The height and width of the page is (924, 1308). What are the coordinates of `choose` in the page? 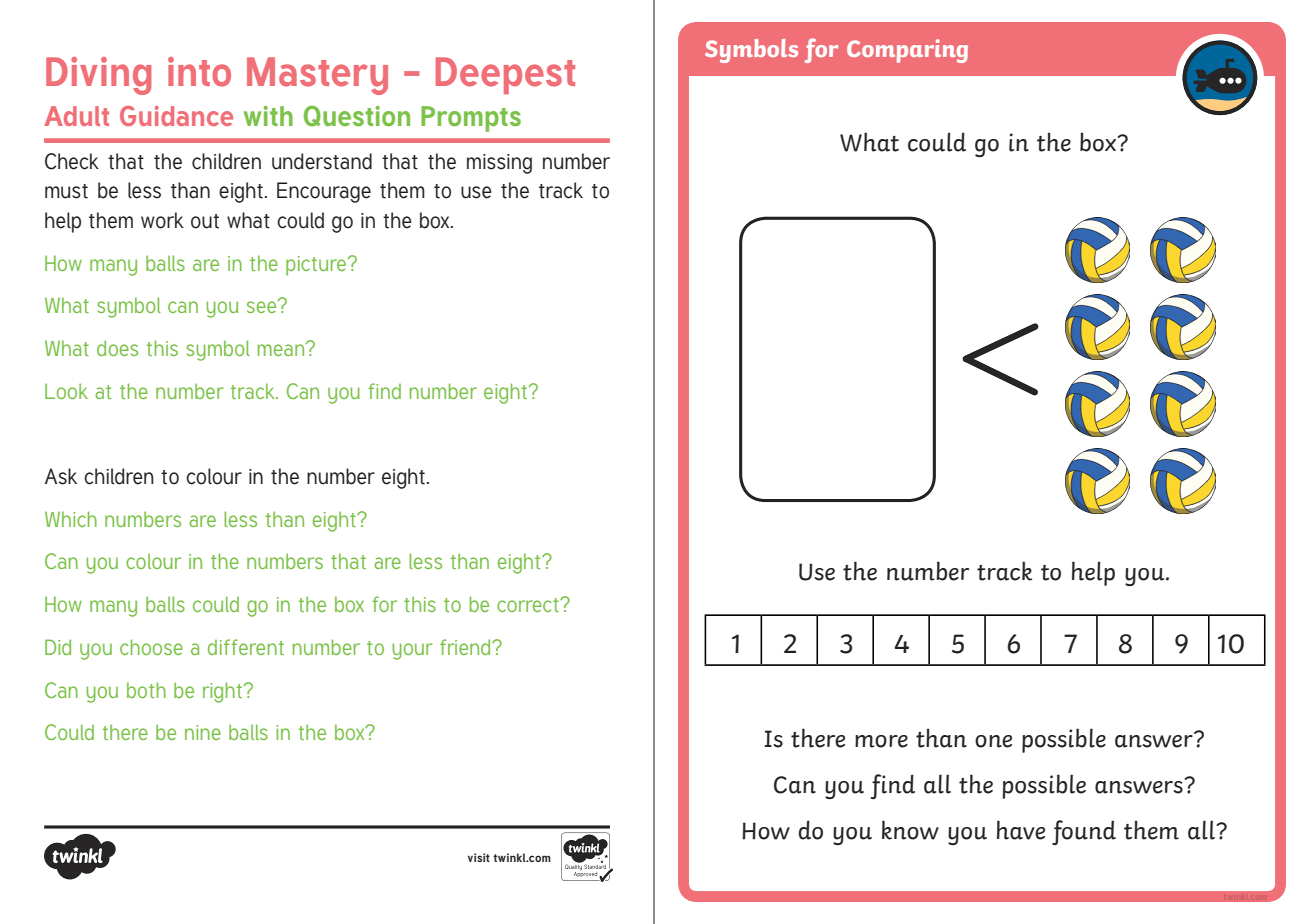 It's located at (151, 647).
